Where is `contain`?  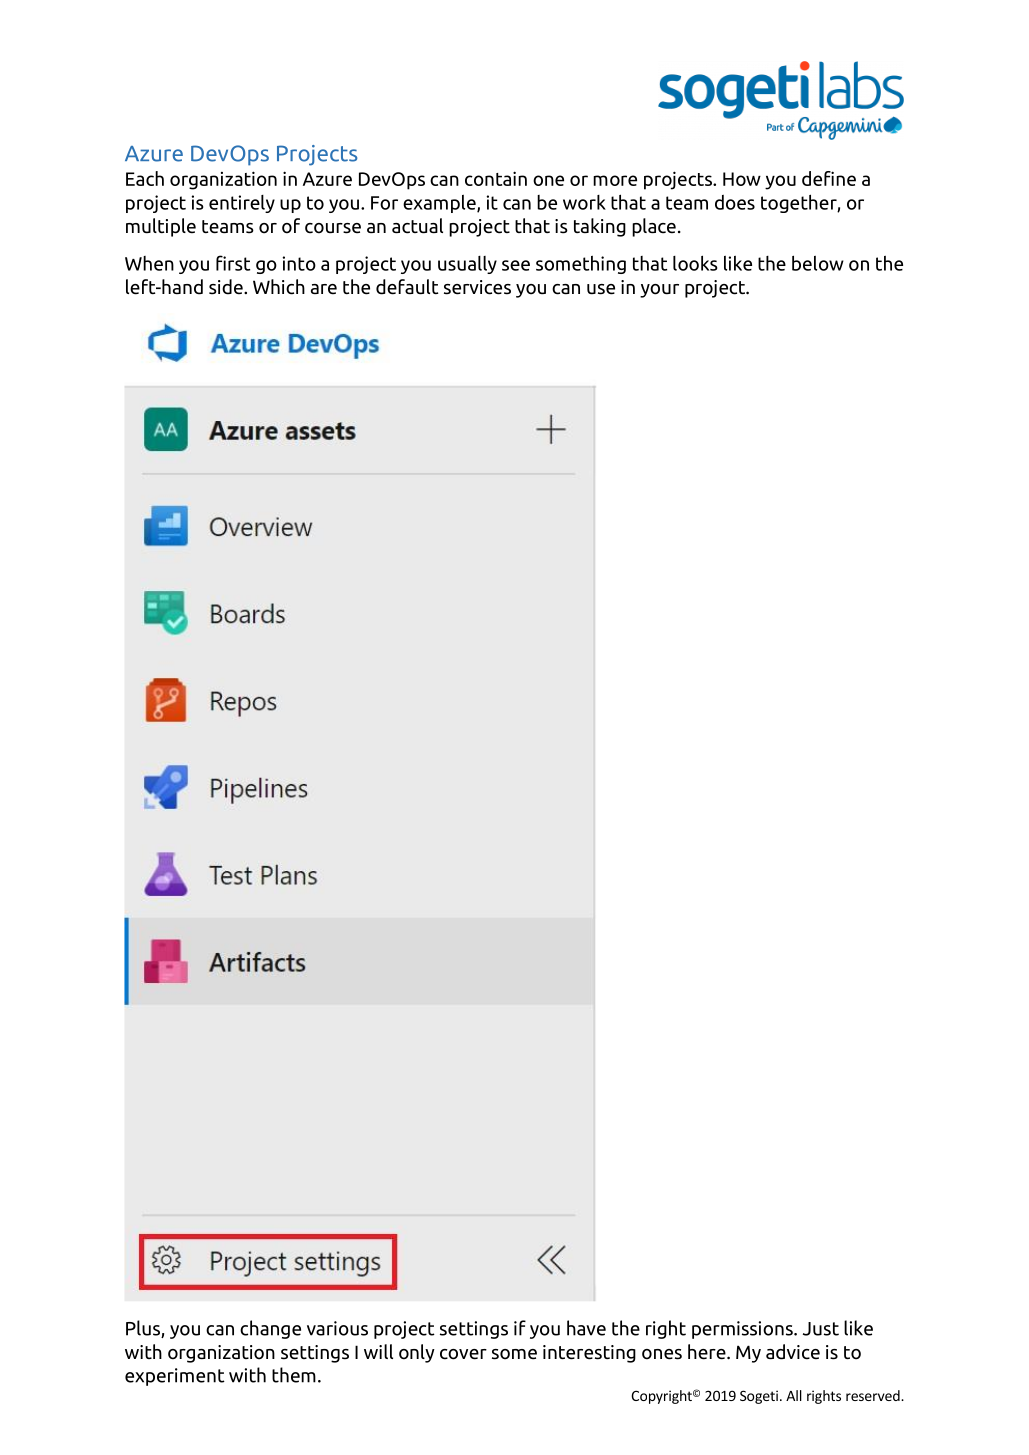 contain is located at coordinates (496, 178).
